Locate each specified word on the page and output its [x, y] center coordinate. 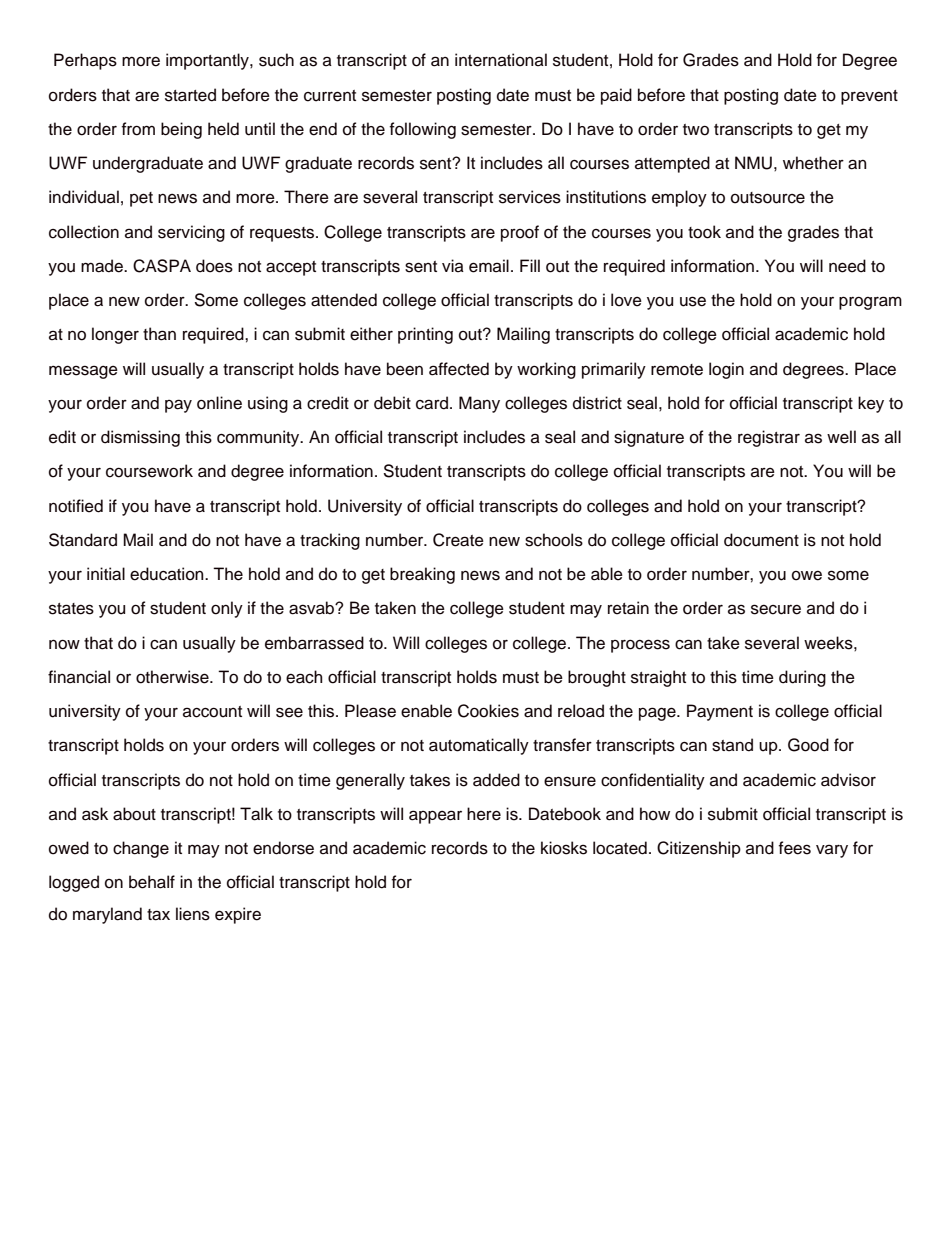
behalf [152, 882]
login [726, 370]
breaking [422, 575]
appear [435, 817]
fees [795, 848]
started [190, 95]
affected [459, 369]
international [501, 60]
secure [776, 609]
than [159, 334]
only [227, 609]
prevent [869, 97]
